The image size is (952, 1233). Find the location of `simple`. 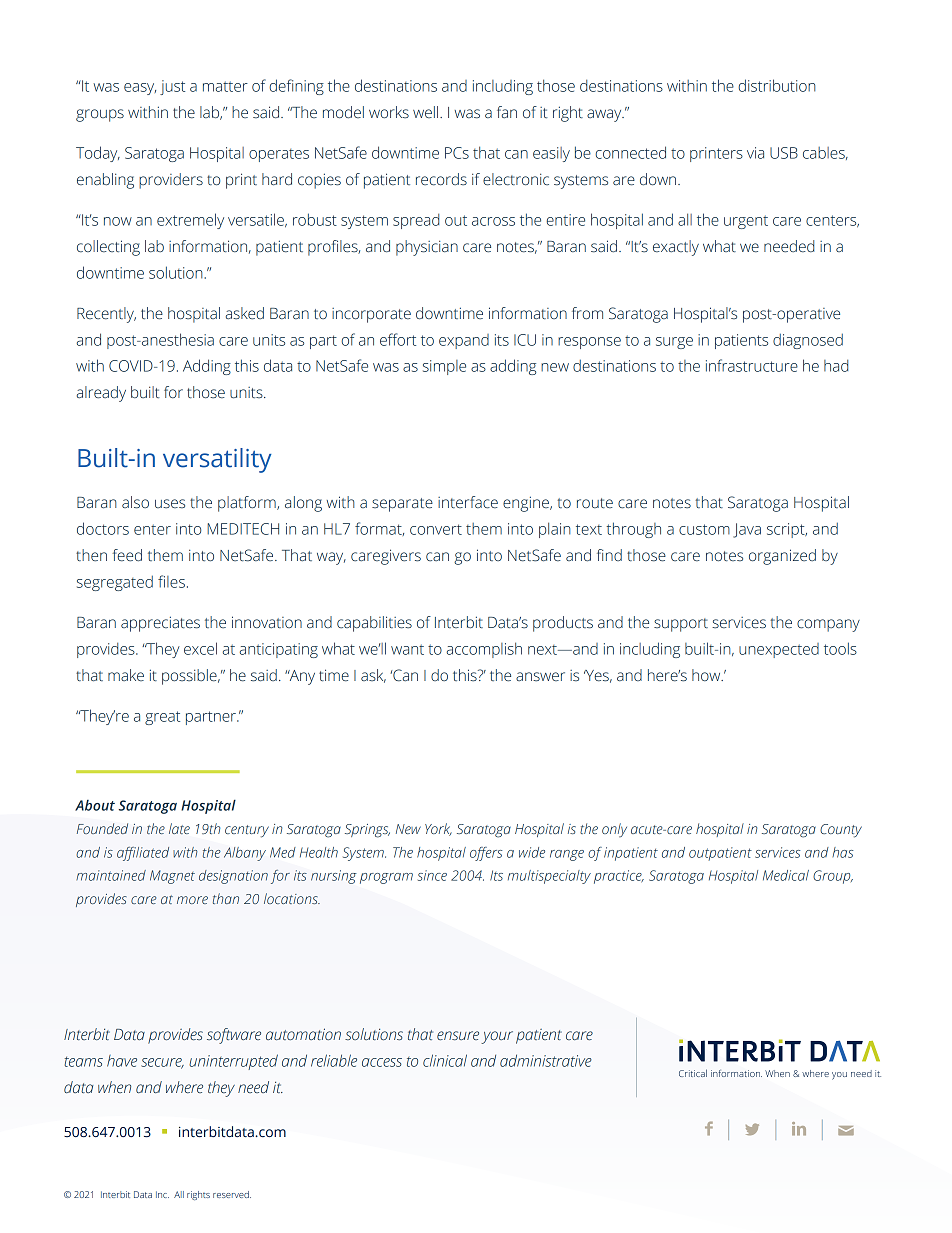

simple is located at coordinates (444, 367).
